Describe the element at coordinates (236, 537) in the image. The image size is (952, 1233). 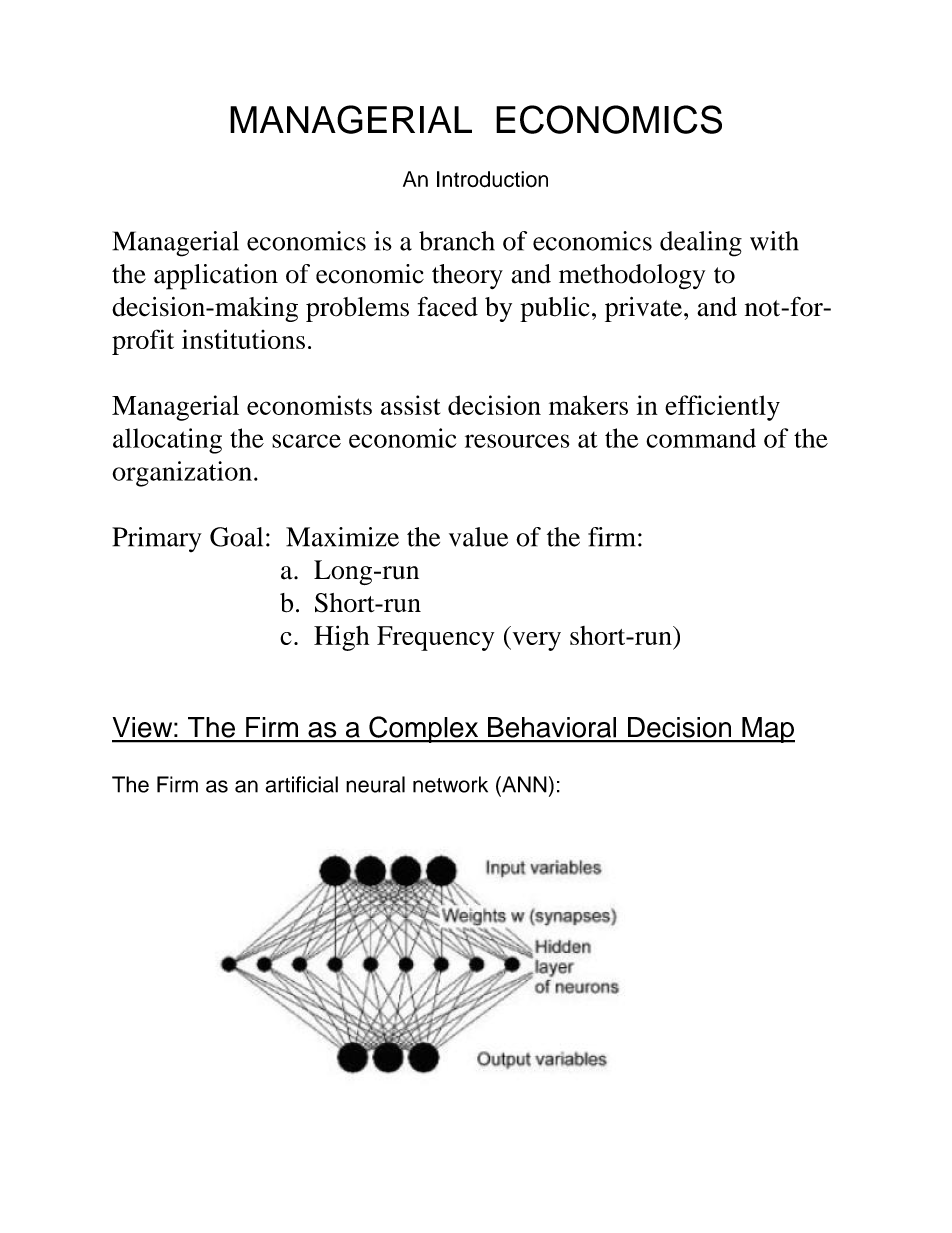
I see `Goal` at that location.
